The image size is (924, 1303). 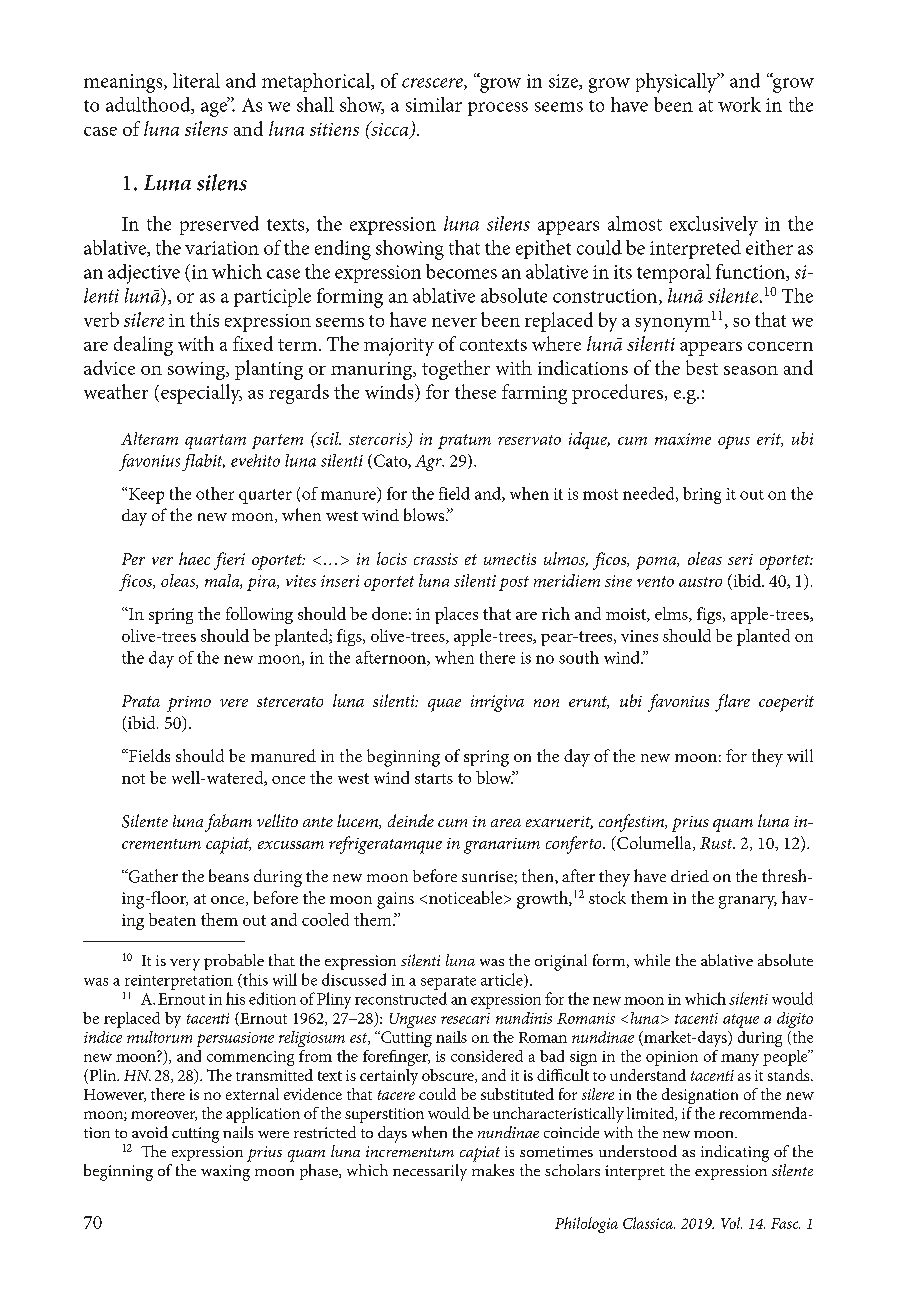 I want to click on similar, so click(x=434, y=104).
